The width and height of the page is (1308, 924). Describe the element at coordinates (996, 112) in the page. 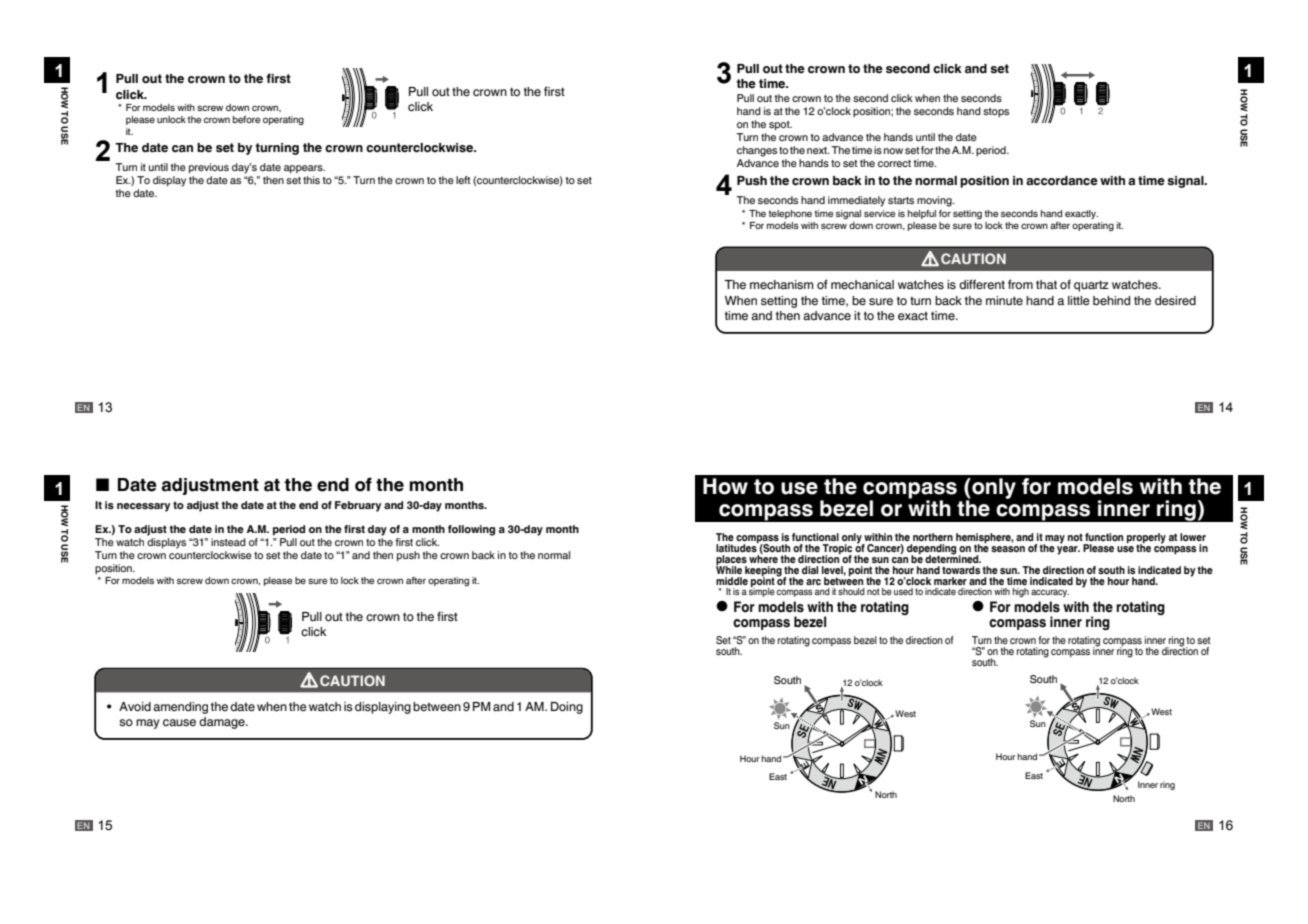

I see `stops` at that location.
